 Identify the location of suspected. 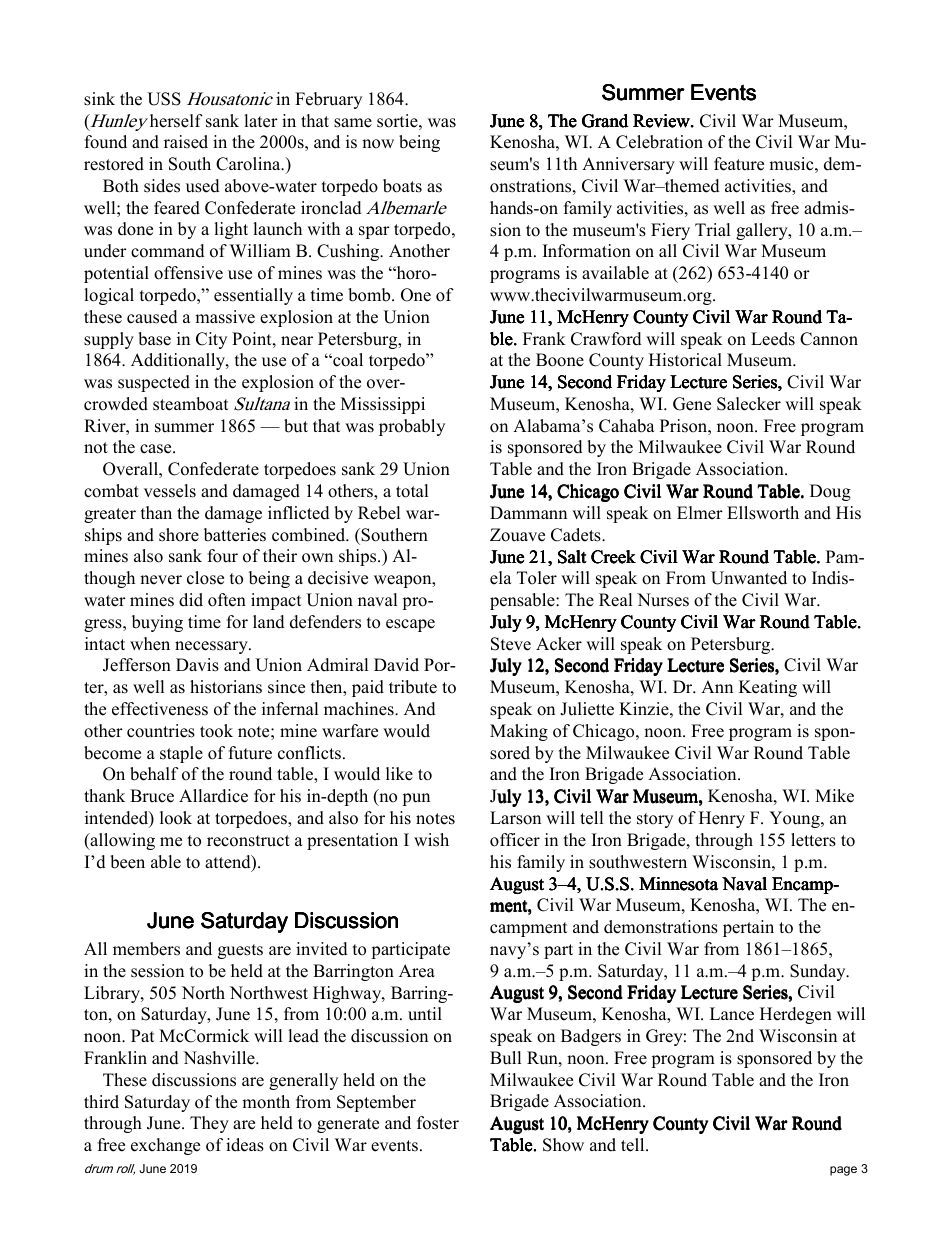
(154, 383).
